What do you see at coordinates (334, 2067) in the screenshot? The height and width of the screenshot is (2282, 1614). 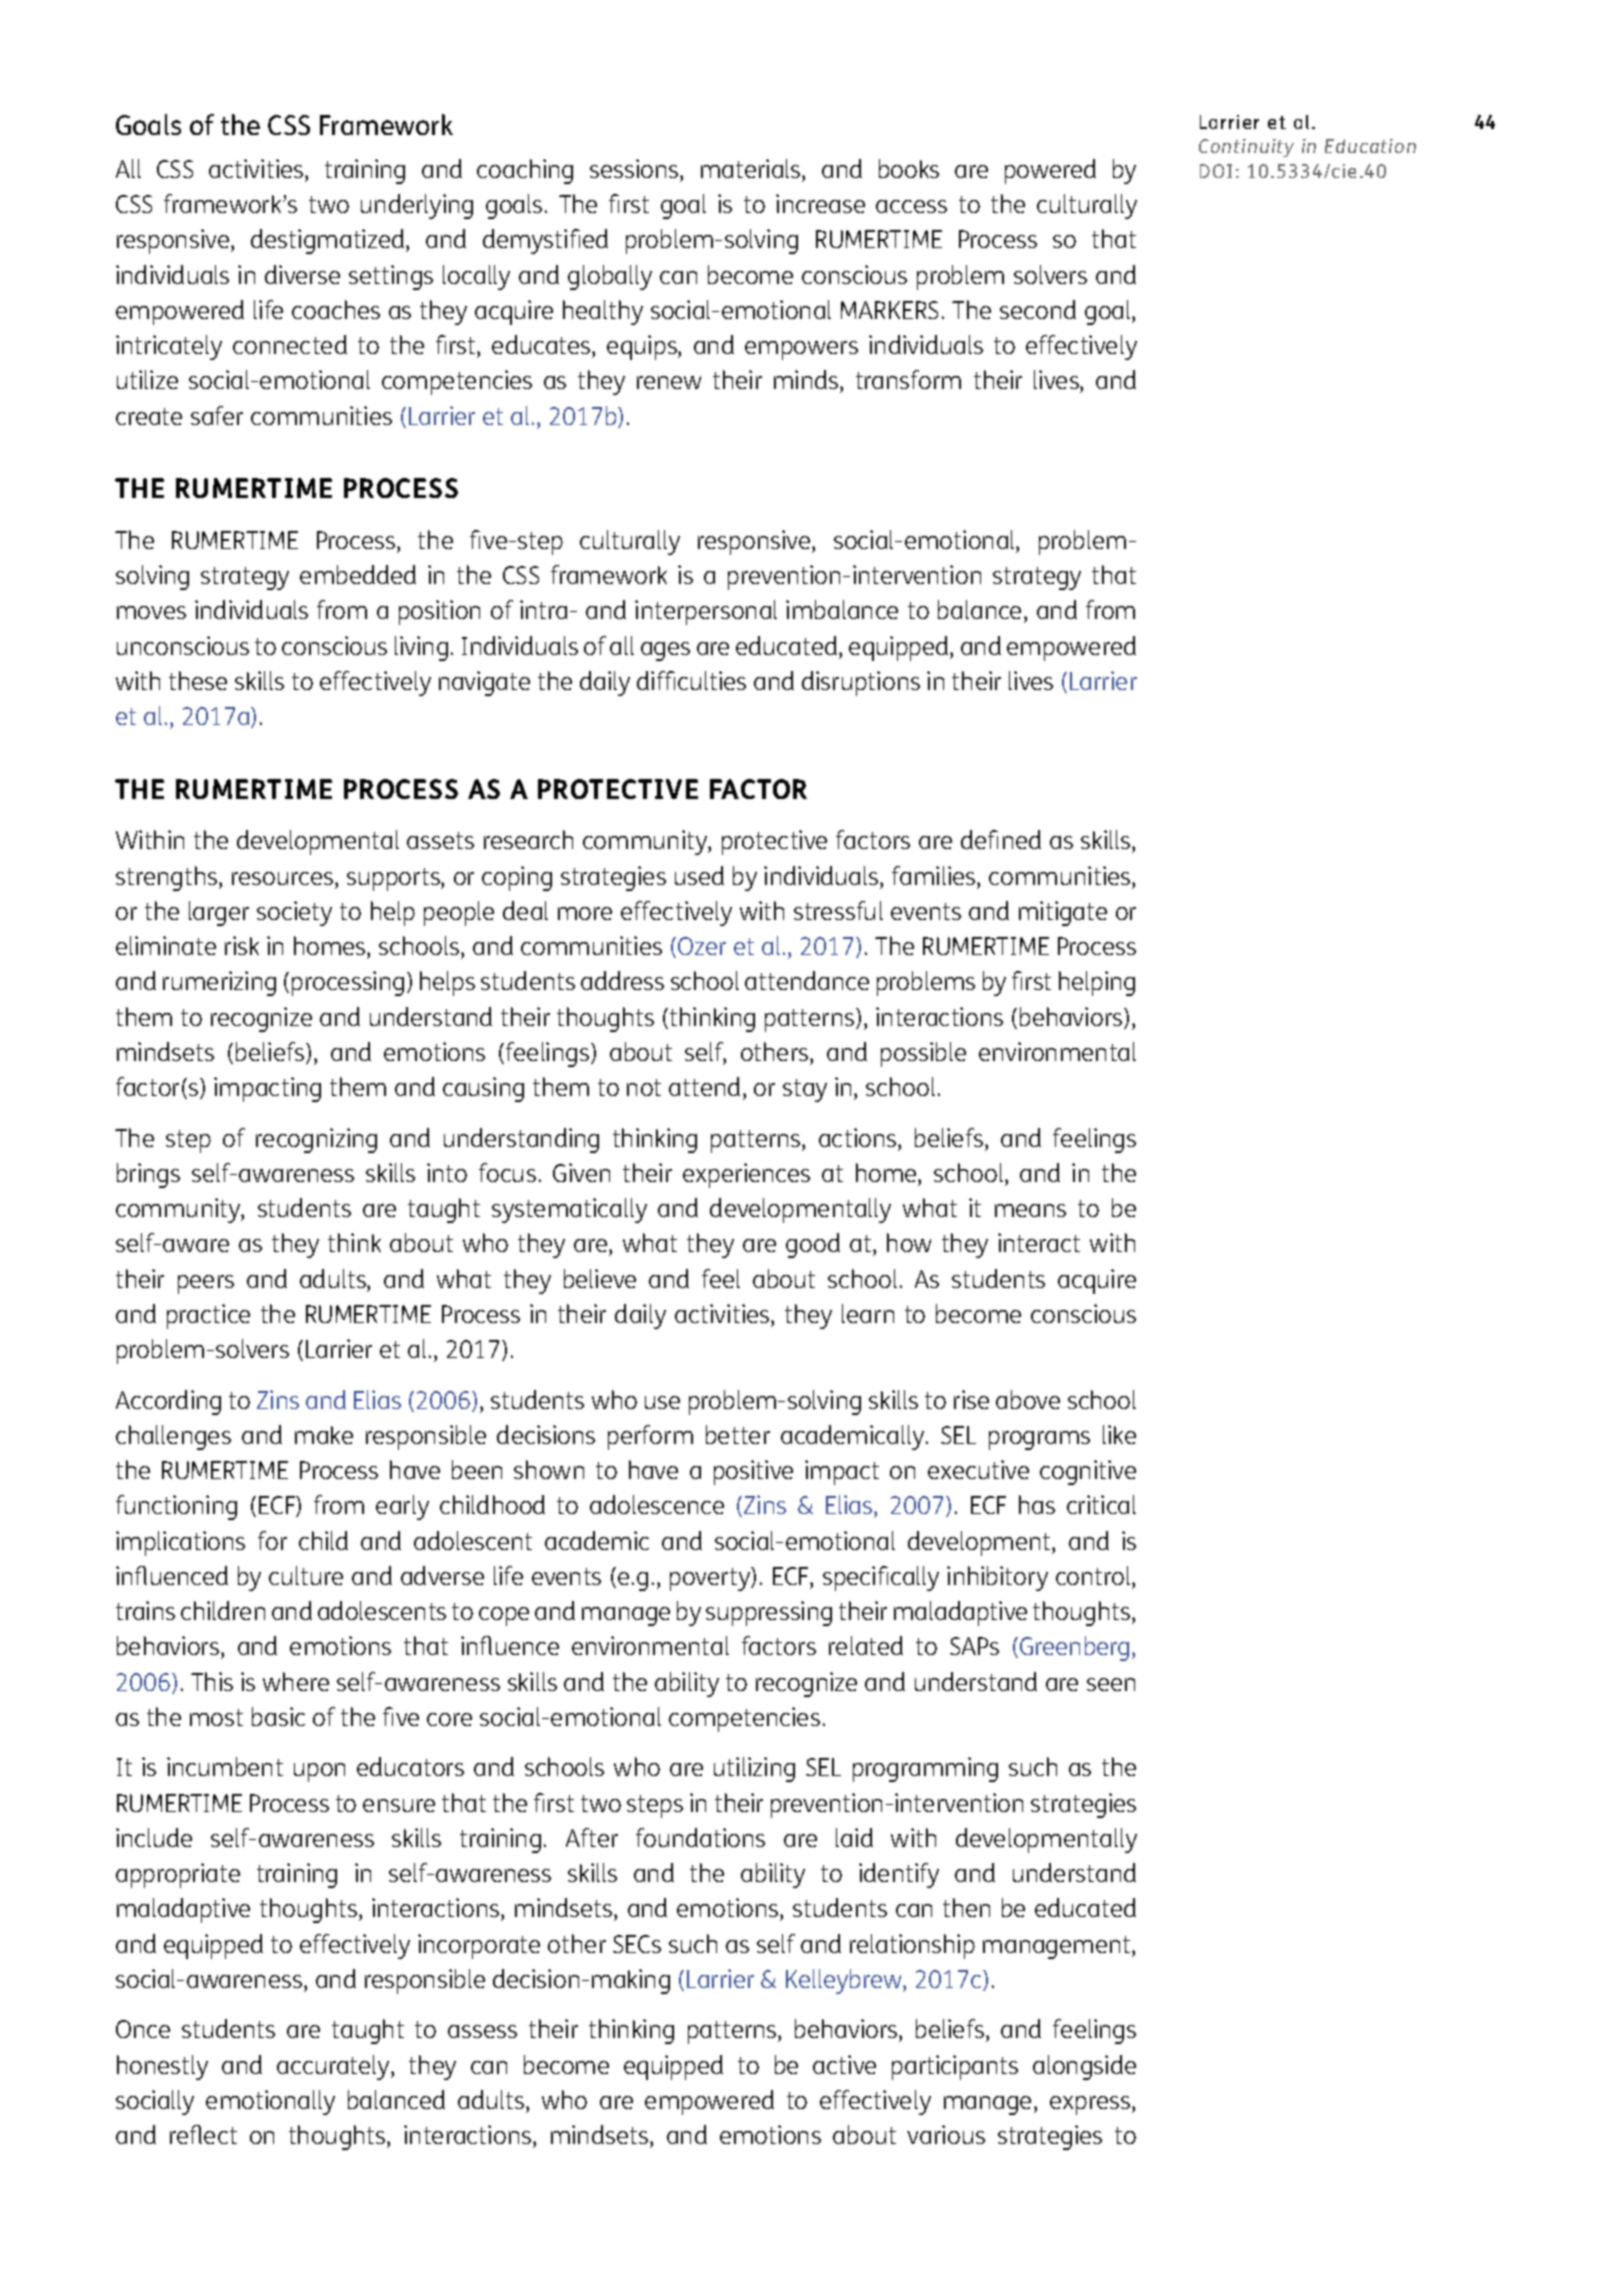 I see `accurately` at bounding box center [334, 2067].
